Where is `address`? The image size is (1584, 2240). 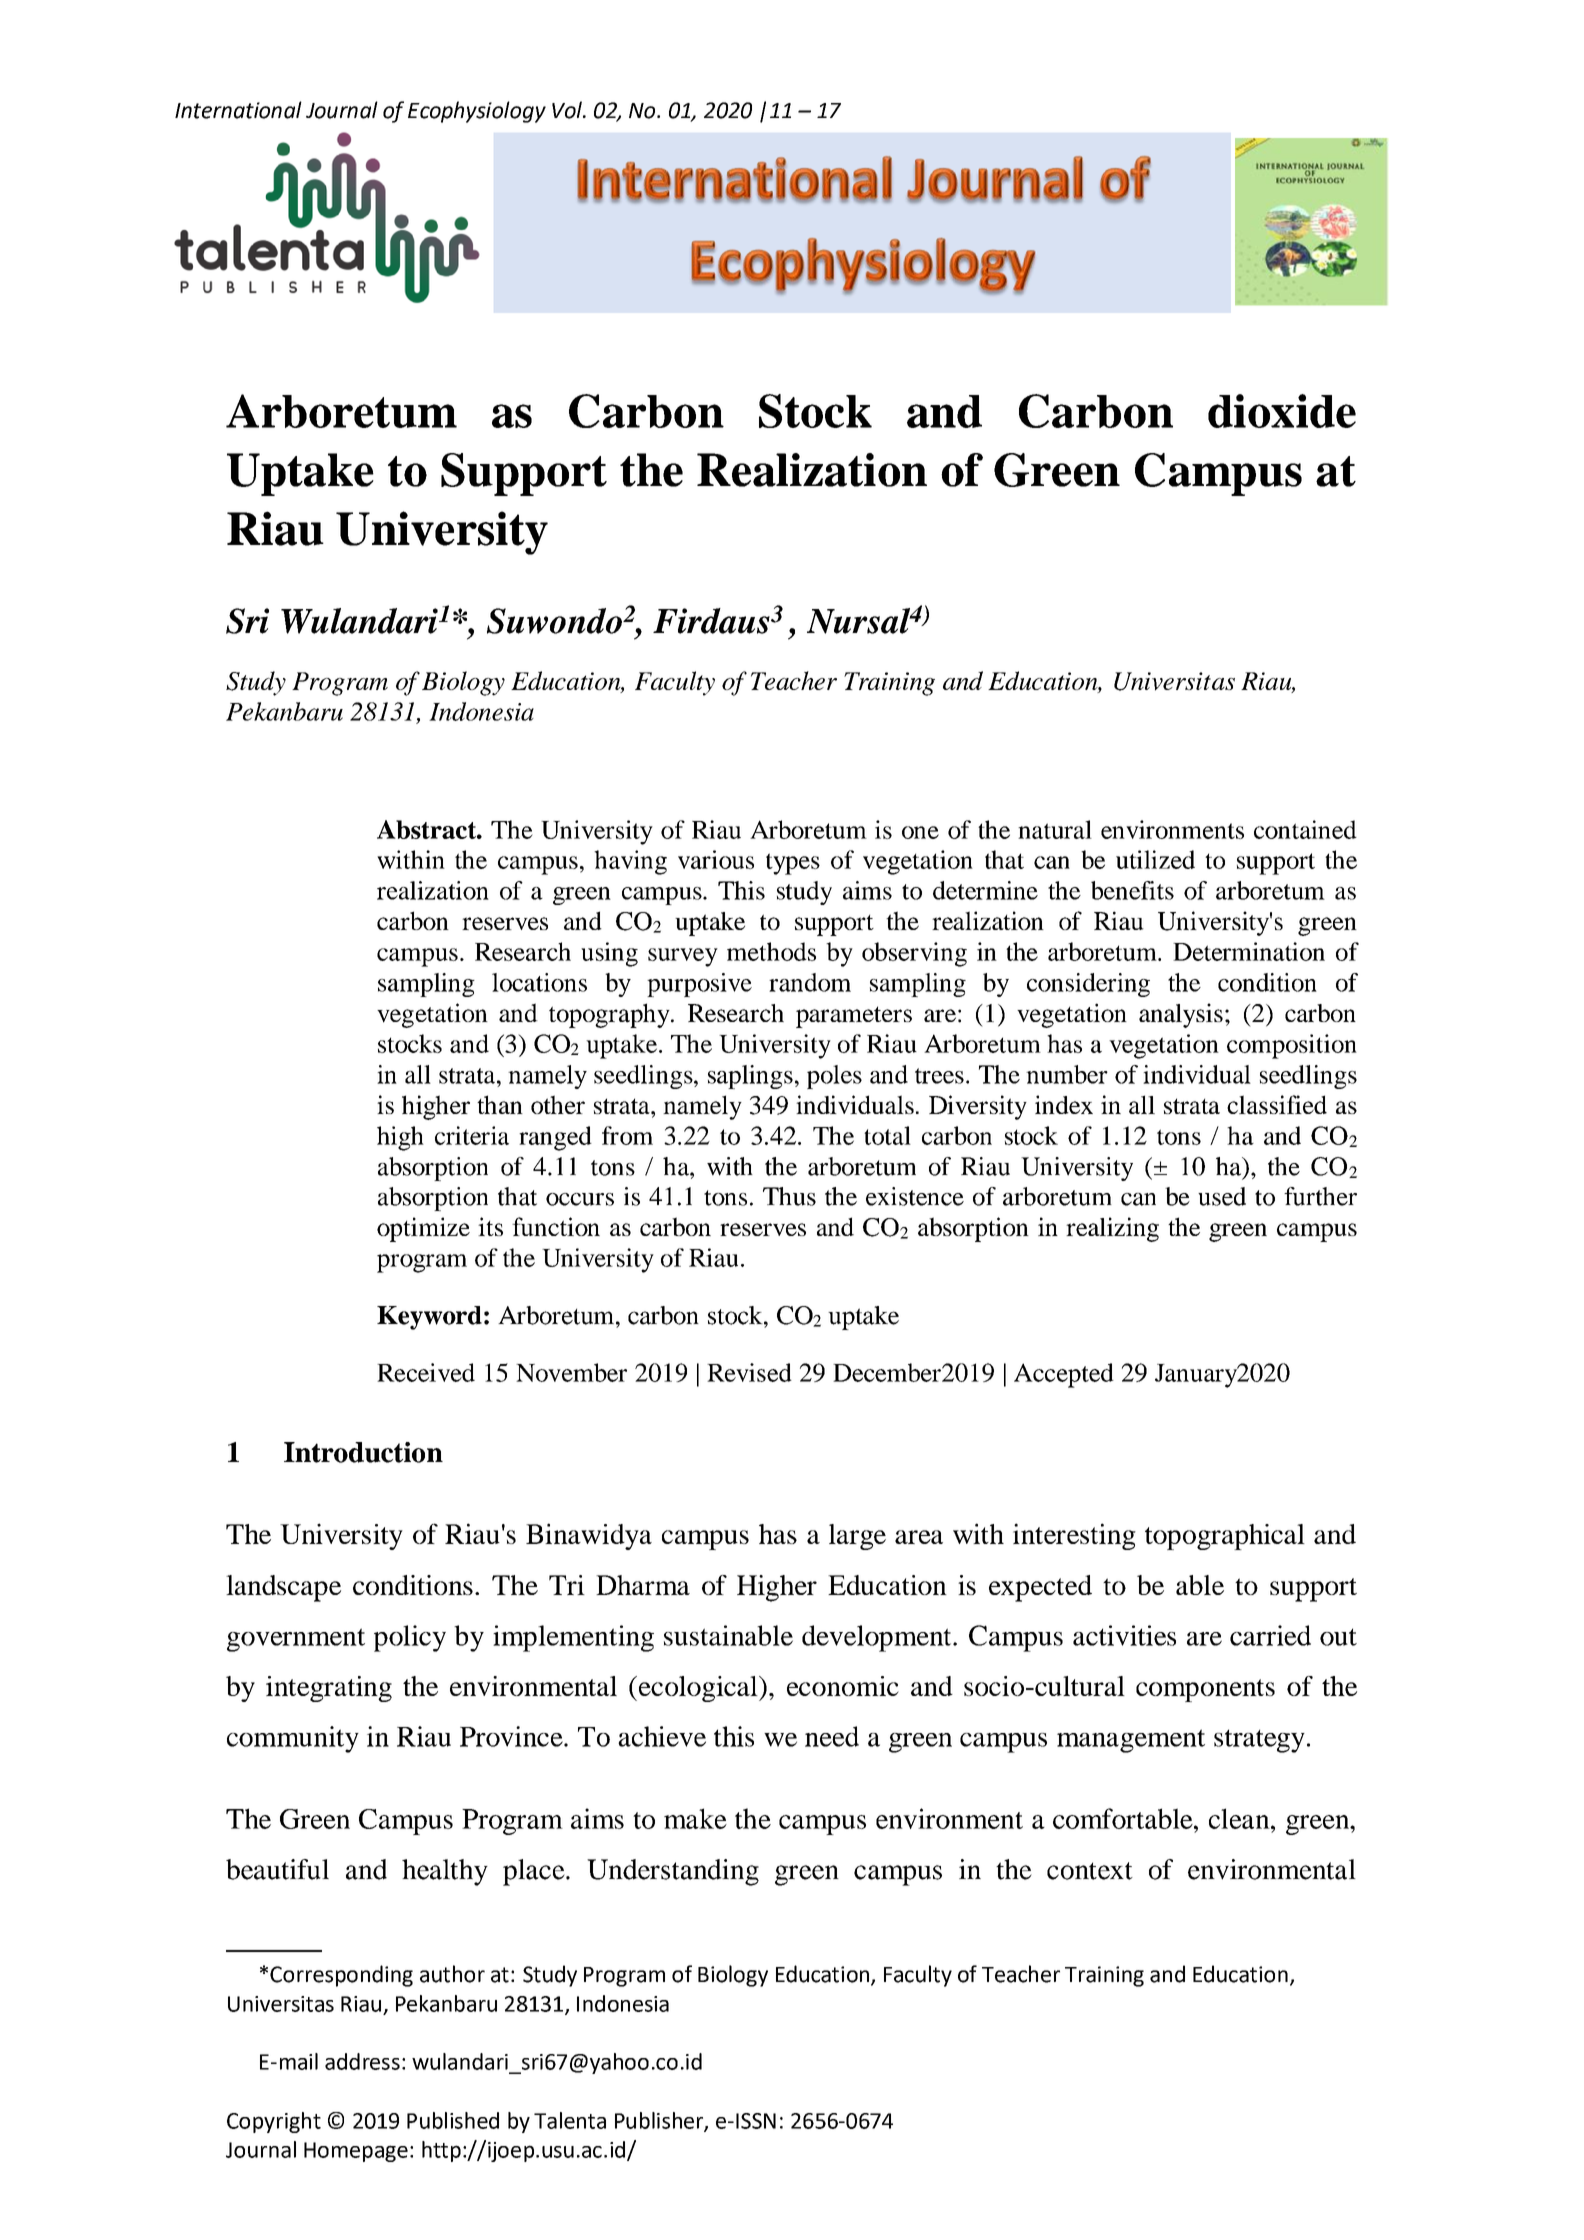
address is located at coordinates (362, 2061).
